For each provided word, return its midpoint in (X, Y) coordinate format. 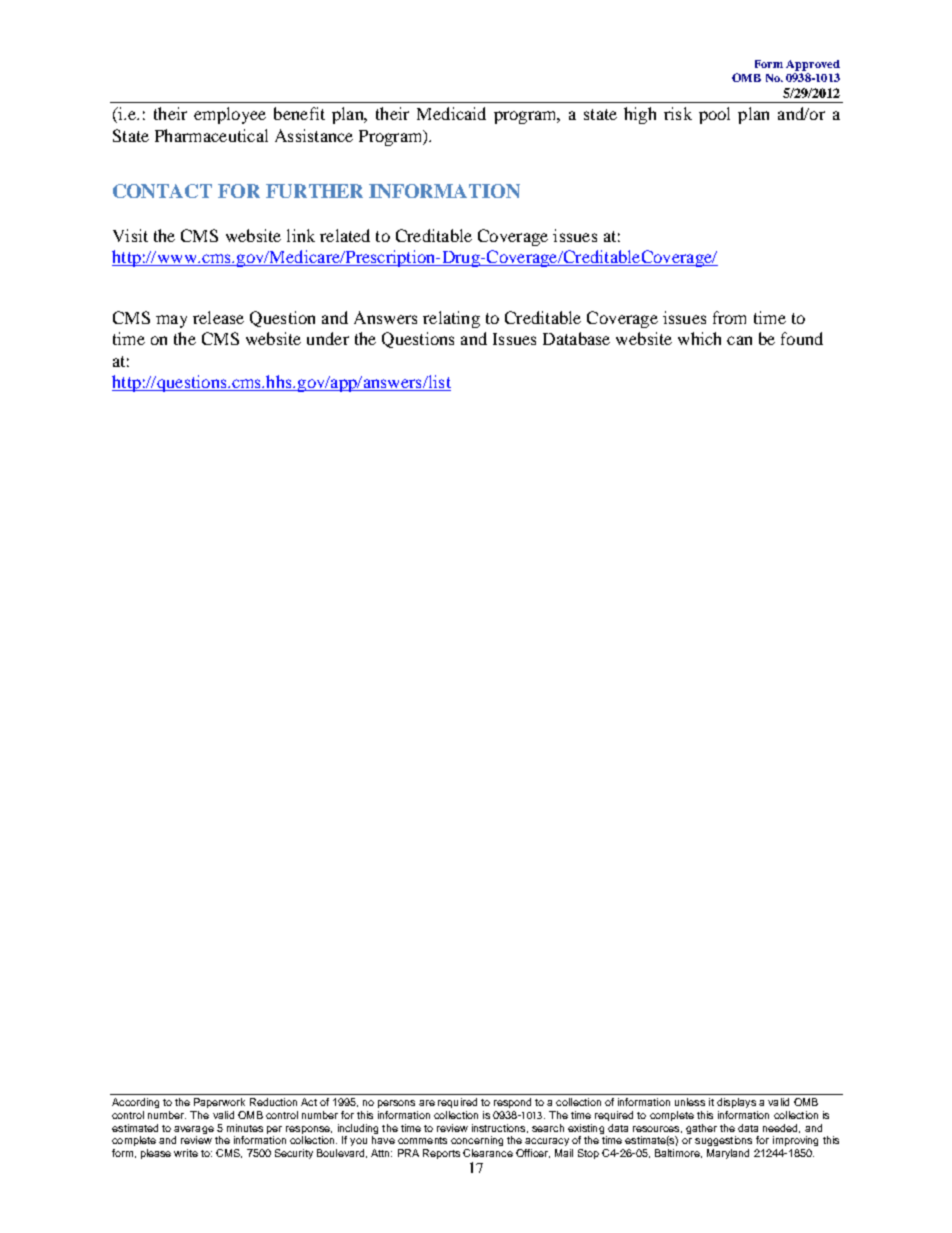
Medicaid (451, 113)
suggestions (723, 1141)
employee (230, 115)
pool (714, 115)
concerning (477, 1141)
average (194, 1130)
